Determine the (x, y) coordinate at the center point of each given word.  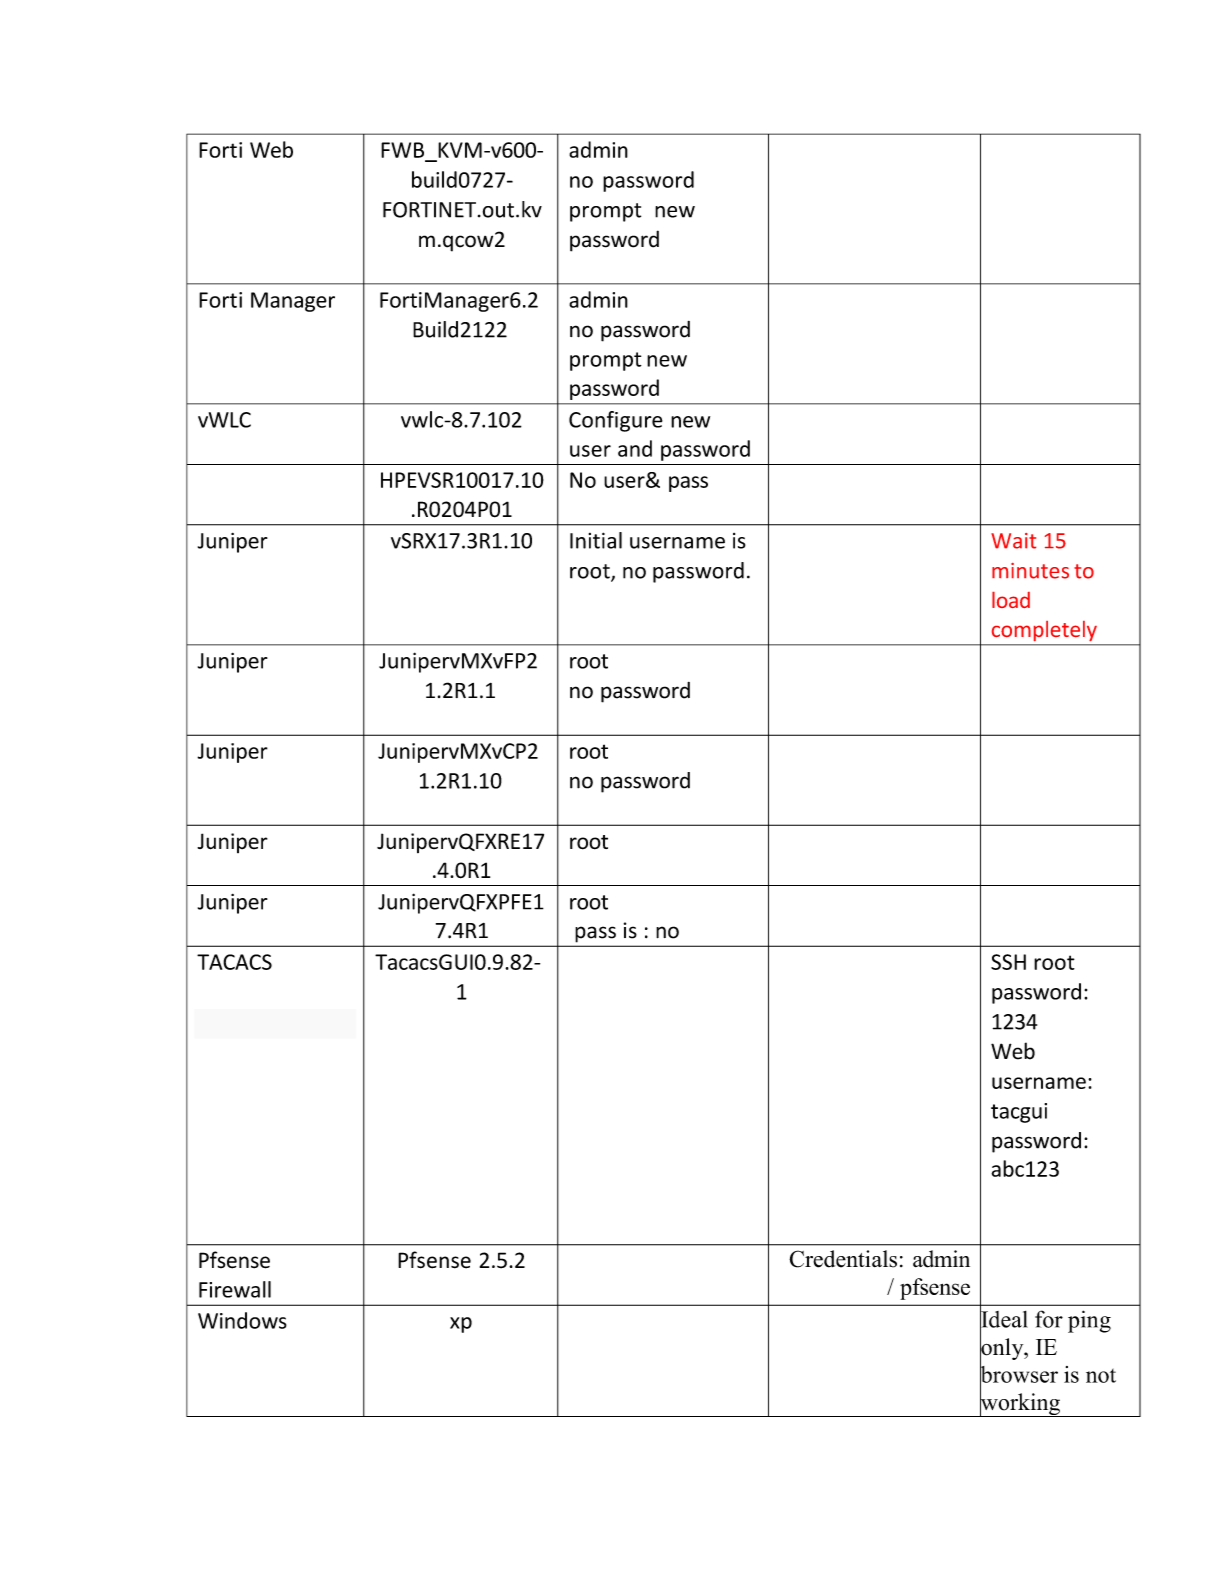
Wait (1013, 541)
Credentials (843, 1259)
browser (1019, 1374)
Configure (616, 421)
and (635, 448)
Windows (242, 1320)
